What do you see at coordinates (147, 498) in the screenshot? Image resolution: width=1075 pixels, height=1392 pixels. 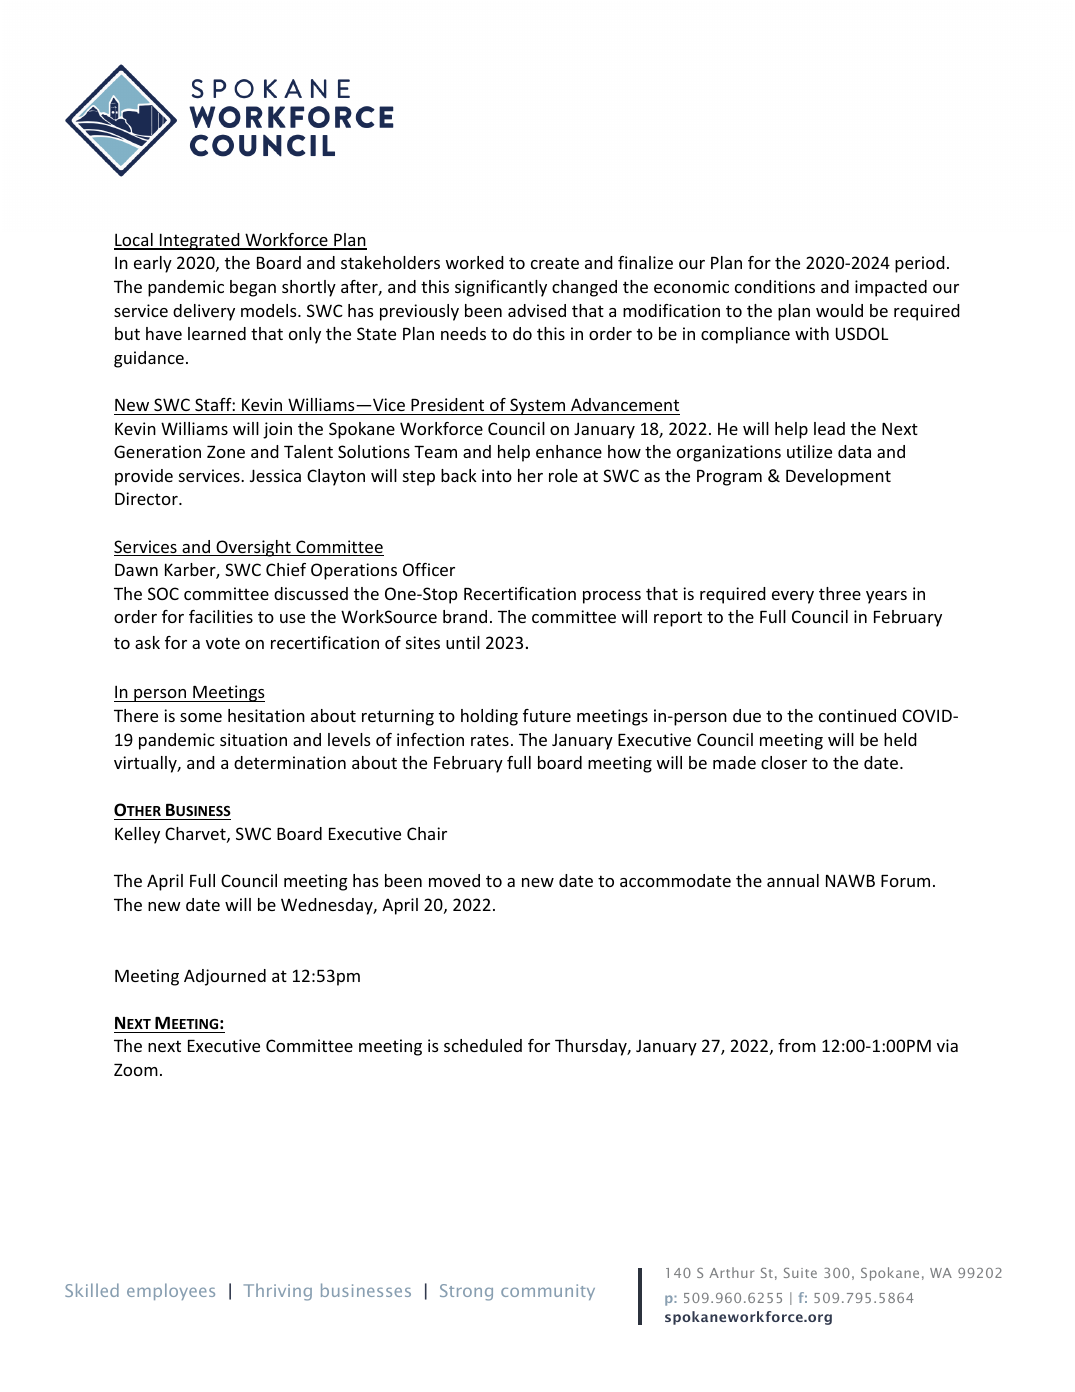 I see `Director` at bounding box center [147, 498].
